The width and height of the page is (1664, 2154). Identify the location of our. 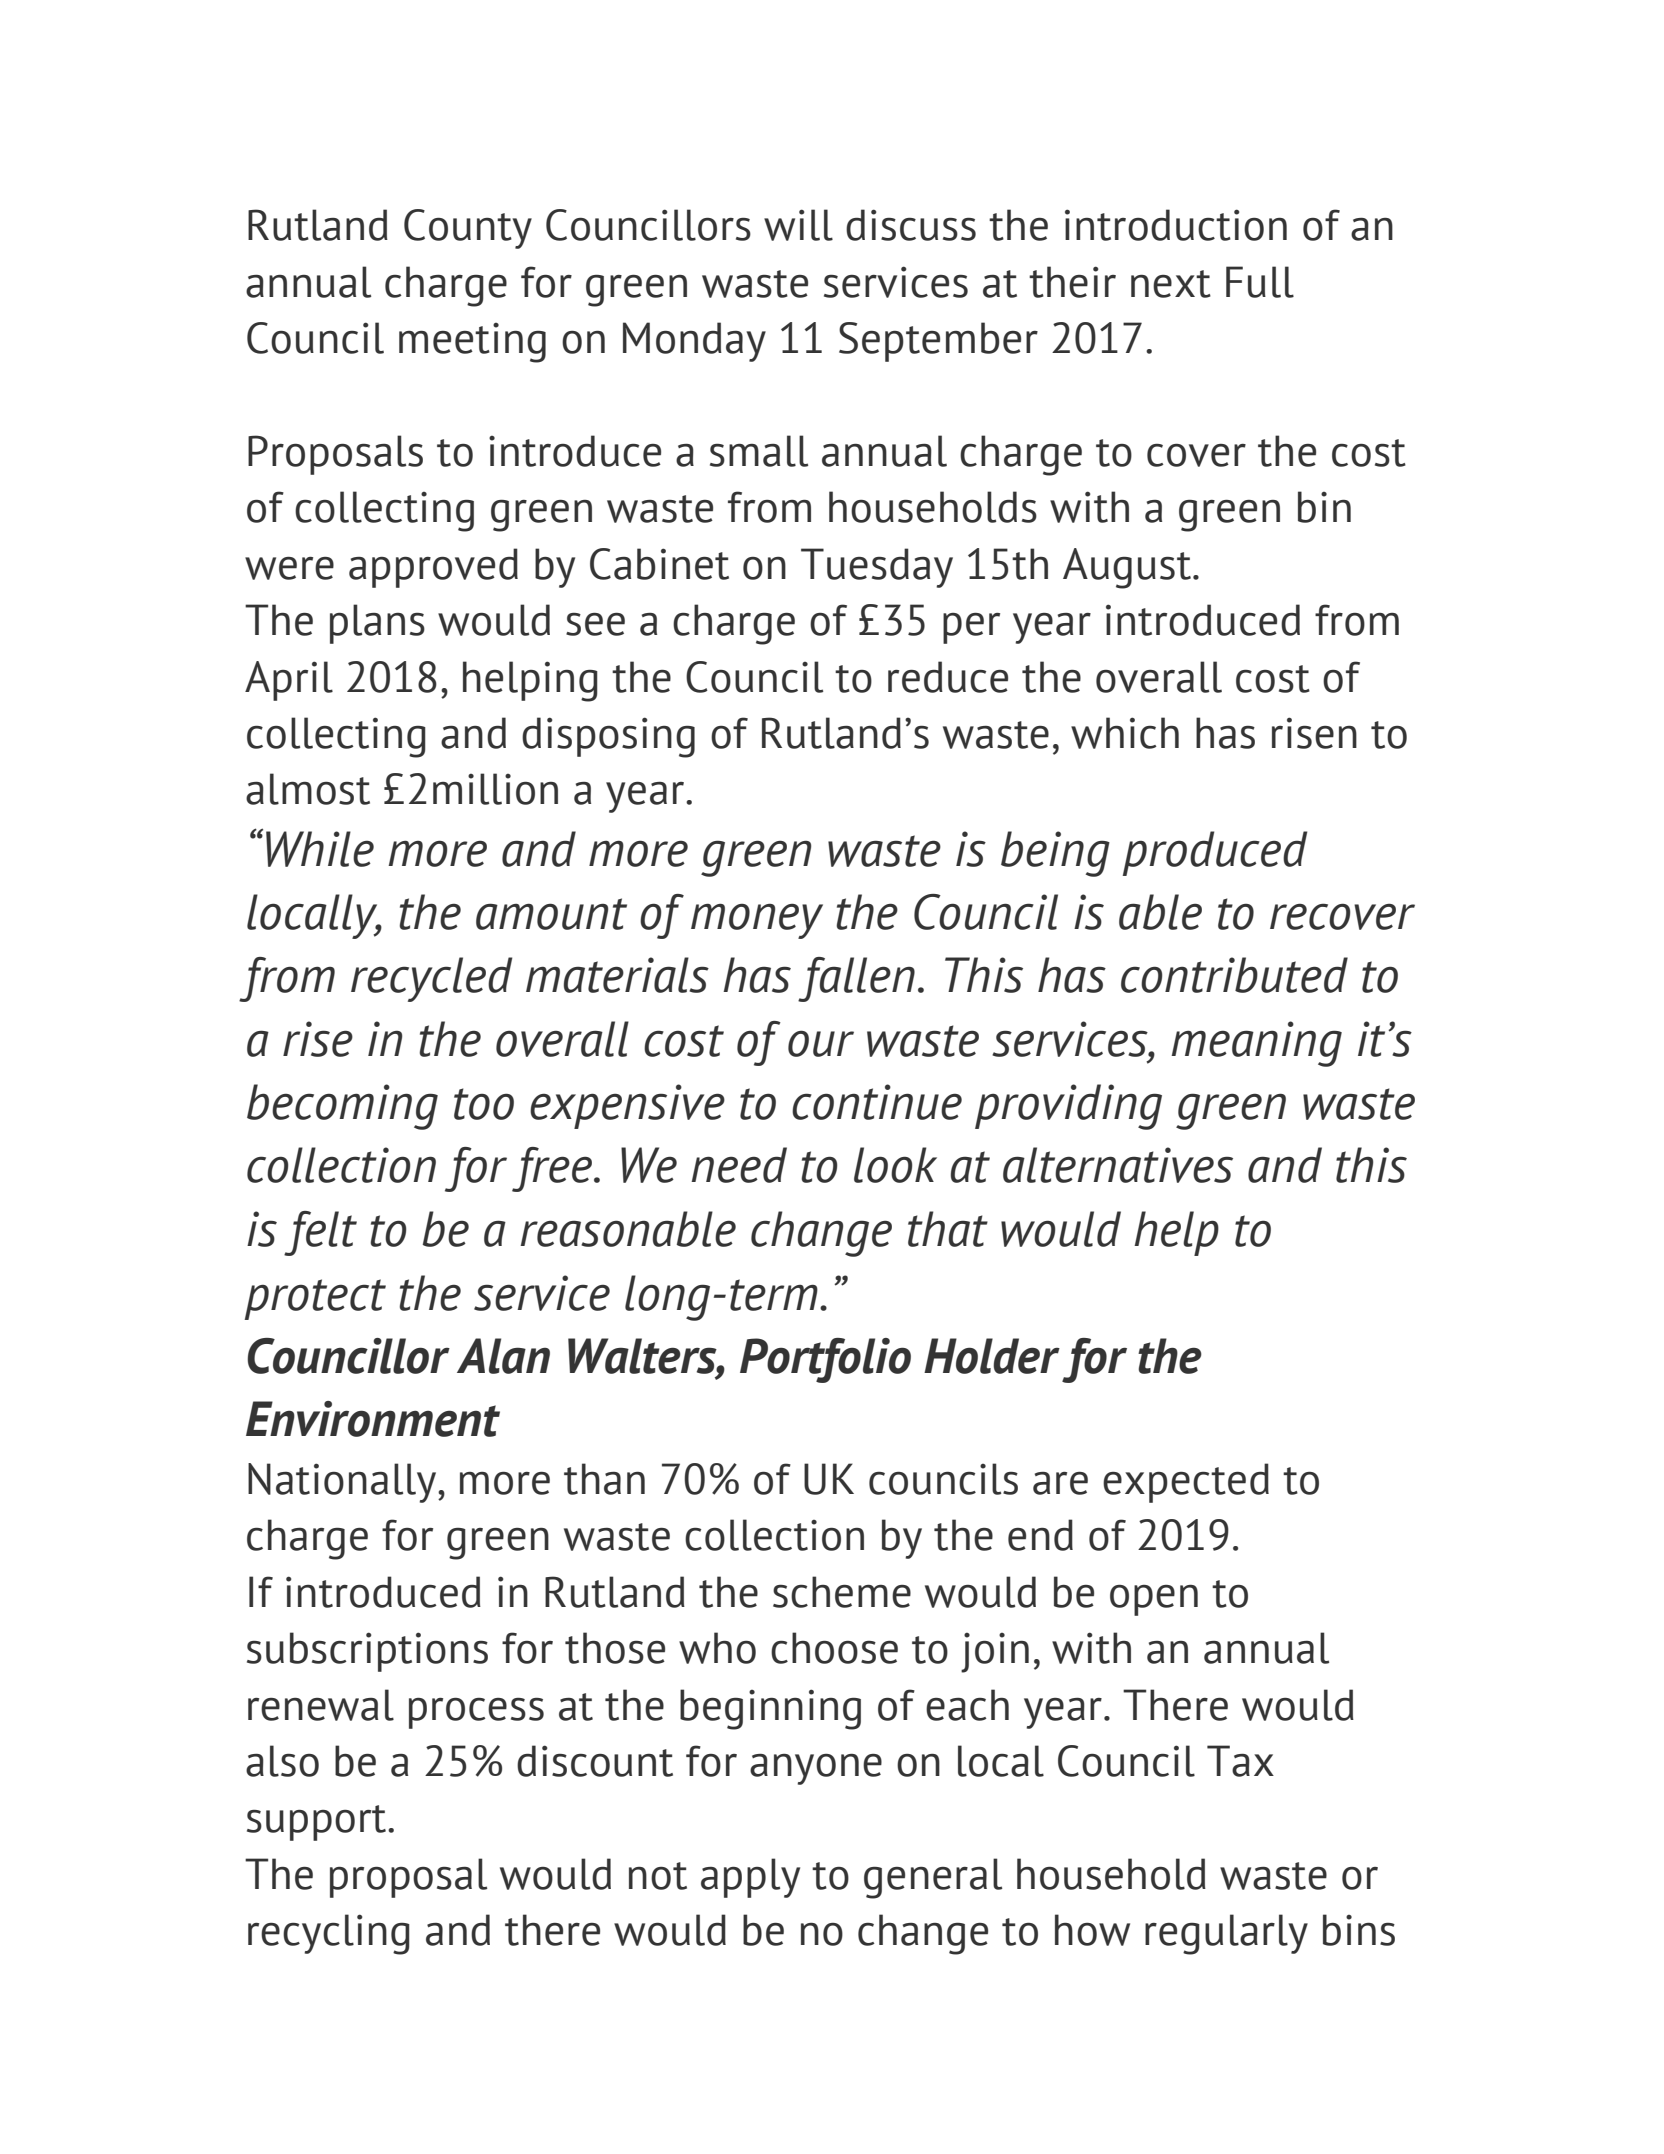
(821, 1043).
